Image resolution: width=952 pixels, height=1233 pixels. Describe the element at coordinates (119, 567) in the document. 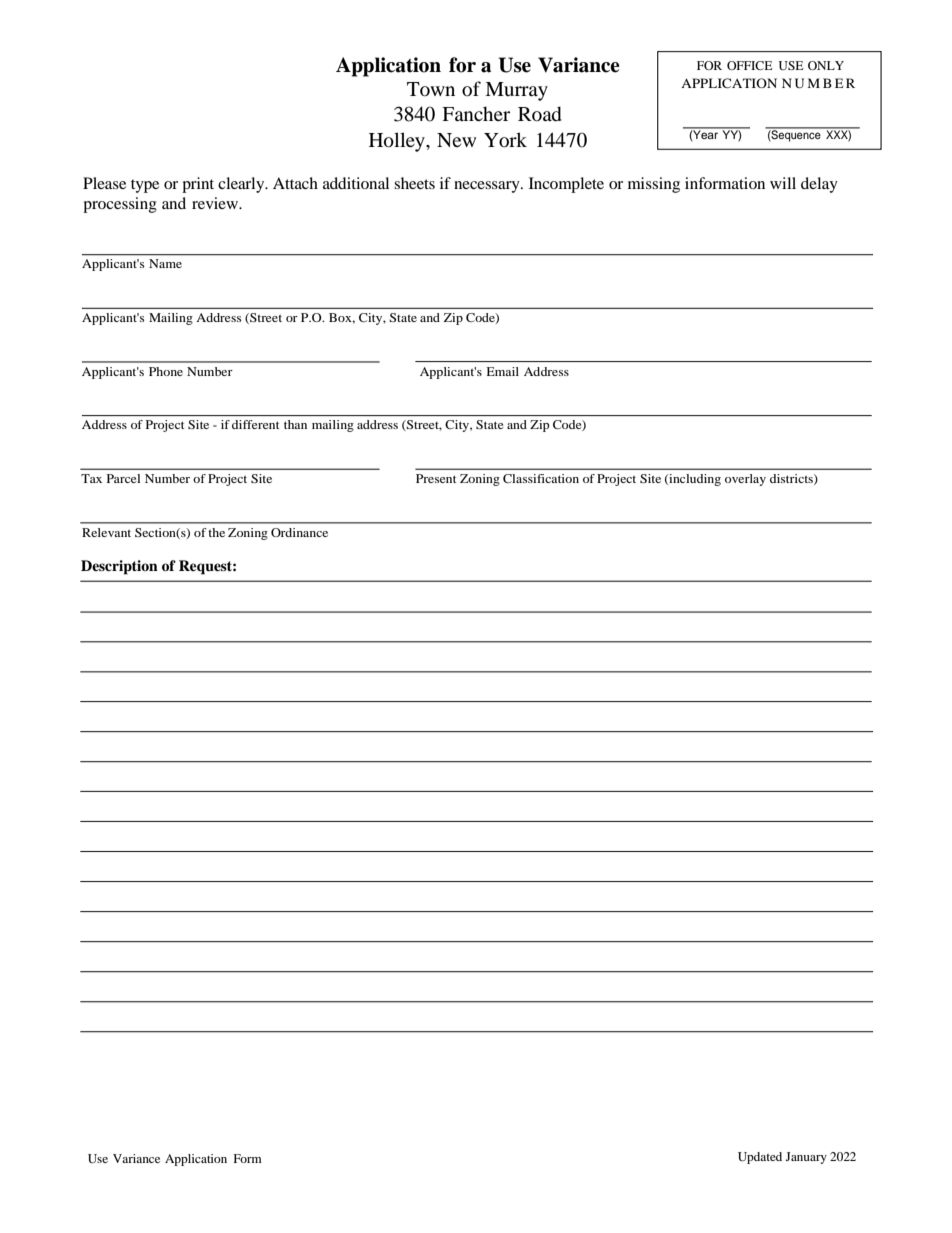

I see `Description` at that location.
